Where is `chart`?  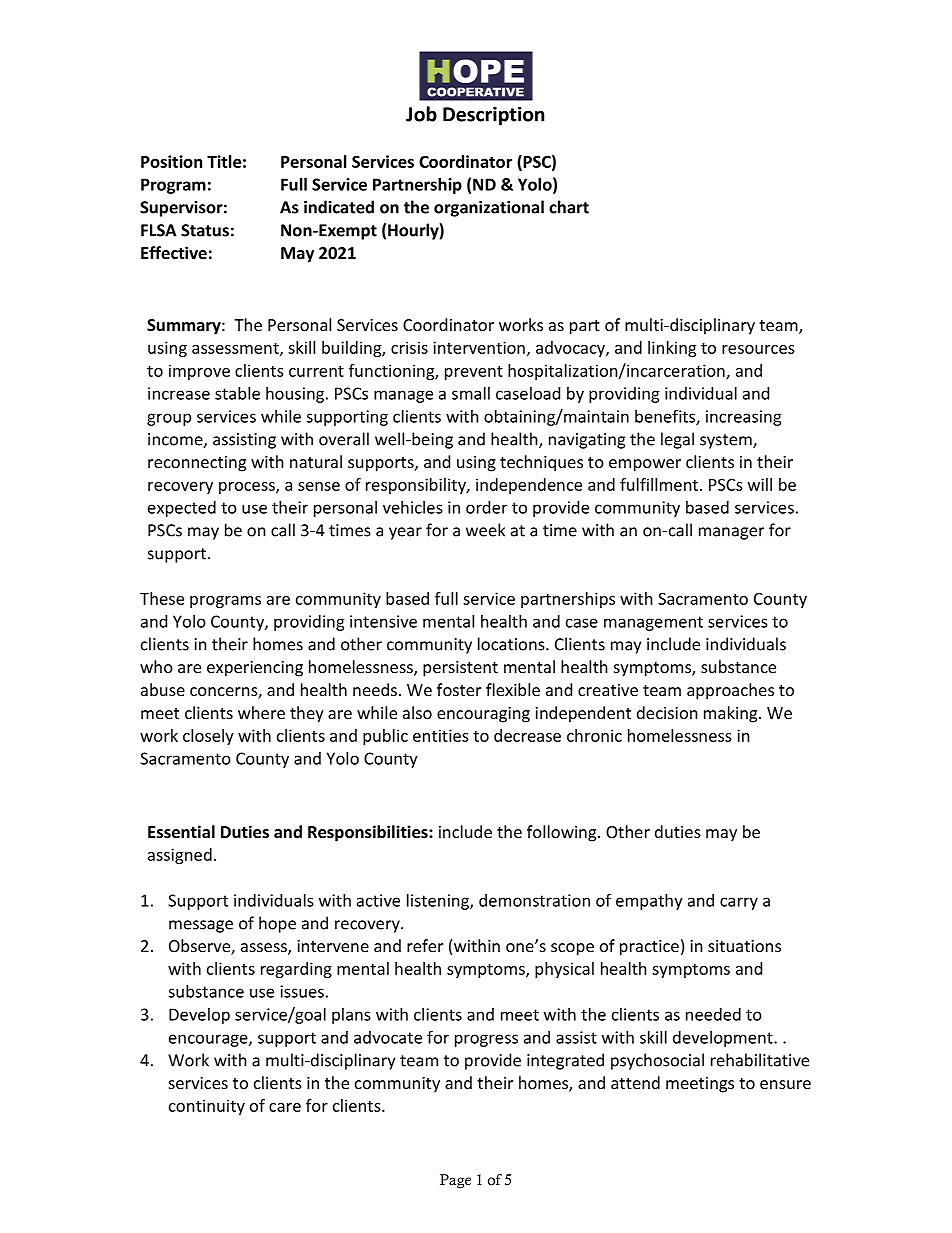 chart is located at coordinates (569, 207).
